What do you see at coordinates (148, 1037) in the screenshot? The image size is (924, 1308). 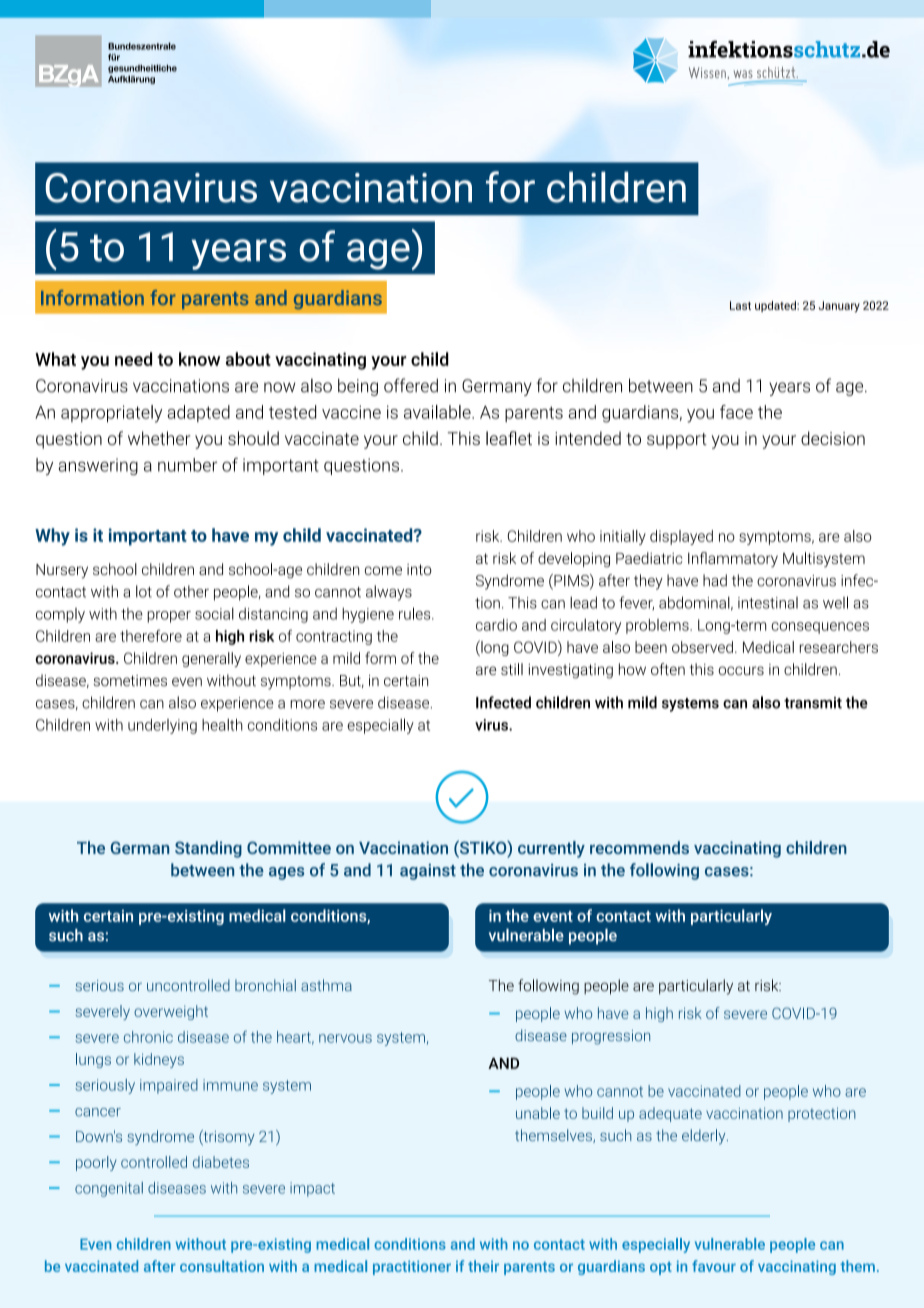 I see `chronic` at bounding box center [148, 1037].
